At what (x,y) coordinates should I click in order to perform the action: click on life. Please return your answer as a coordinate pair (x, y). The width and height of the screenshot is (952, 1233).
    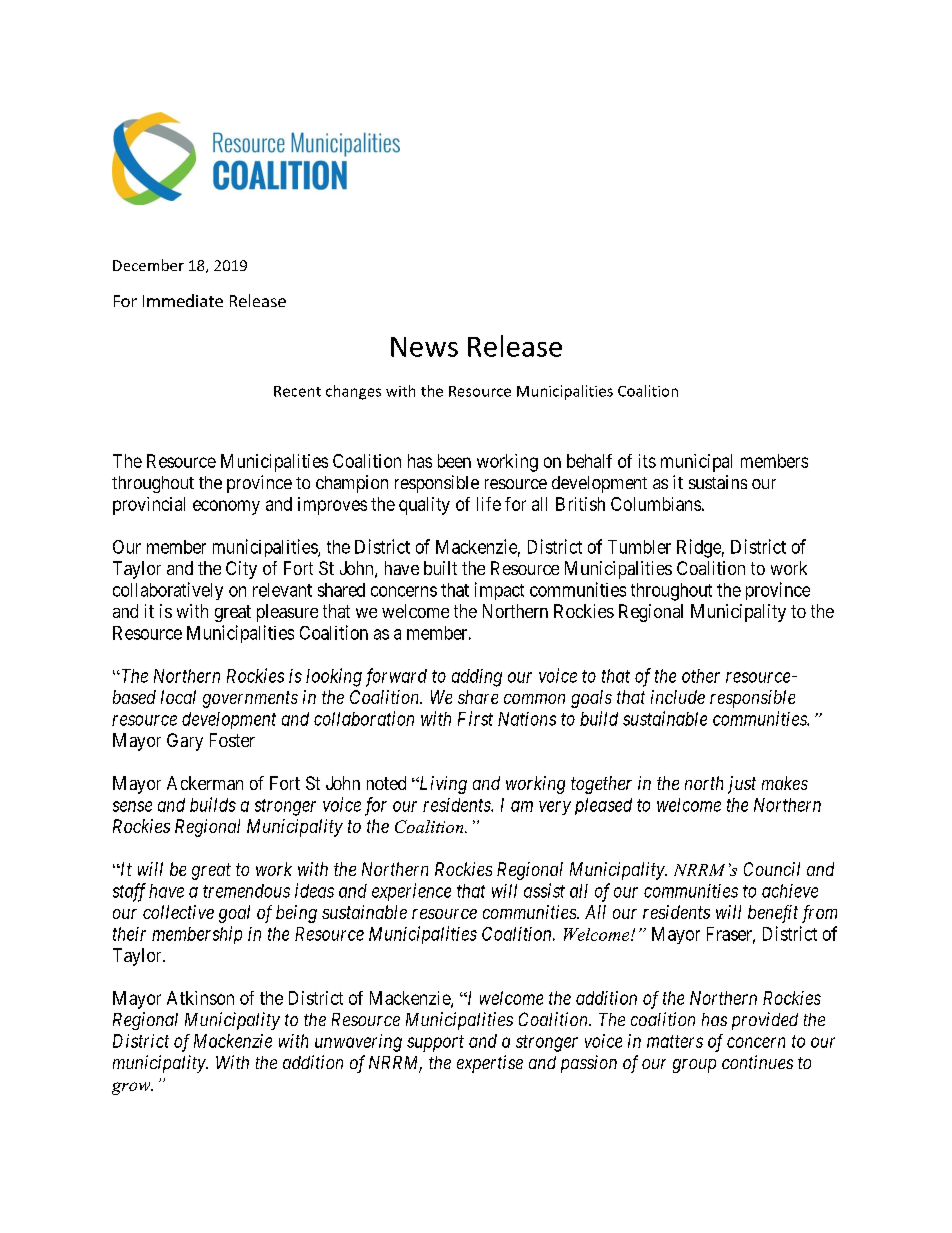
    Looking at the image, I should click on (489, 504).
